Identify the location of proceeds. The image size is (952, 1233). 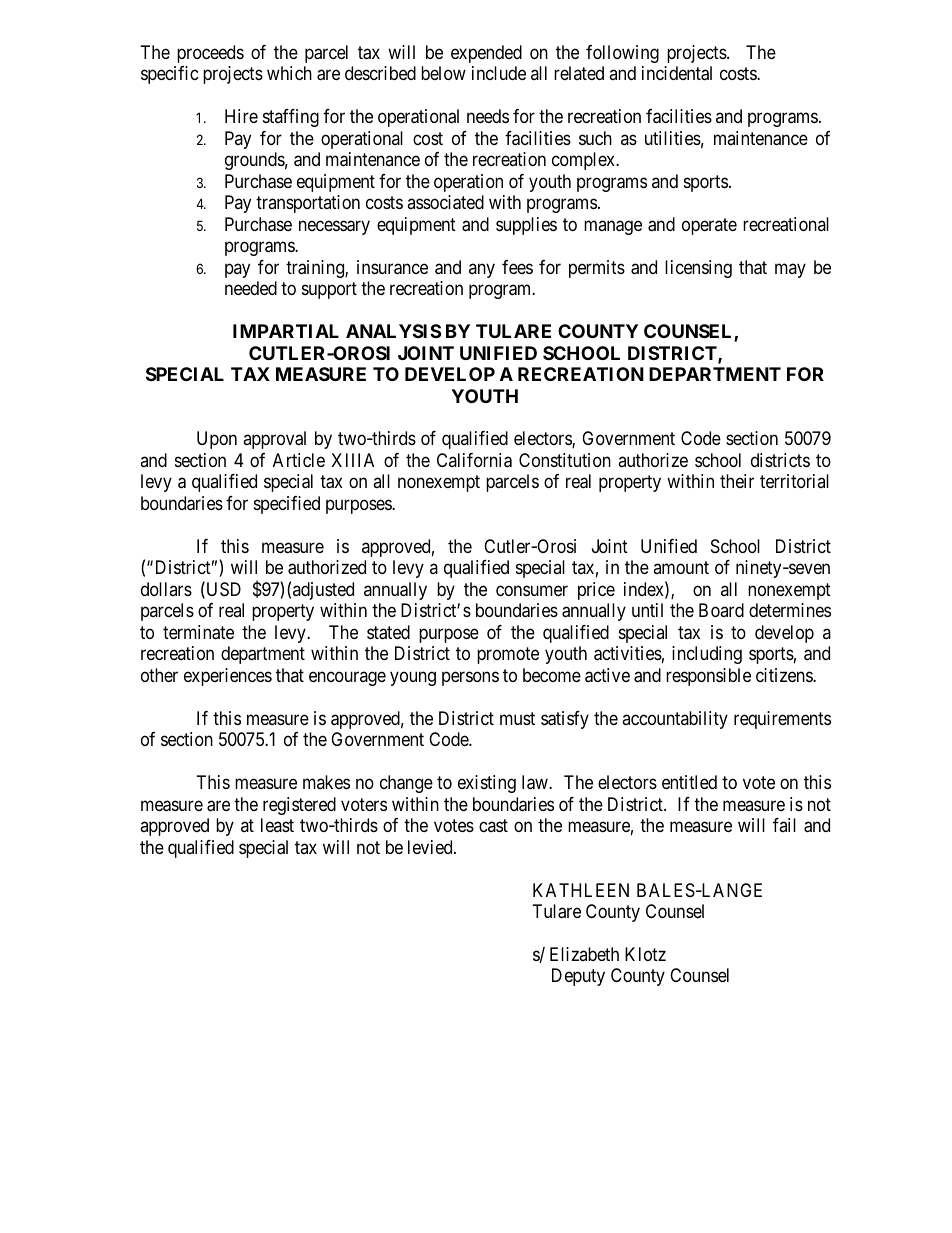
(210, 54).
